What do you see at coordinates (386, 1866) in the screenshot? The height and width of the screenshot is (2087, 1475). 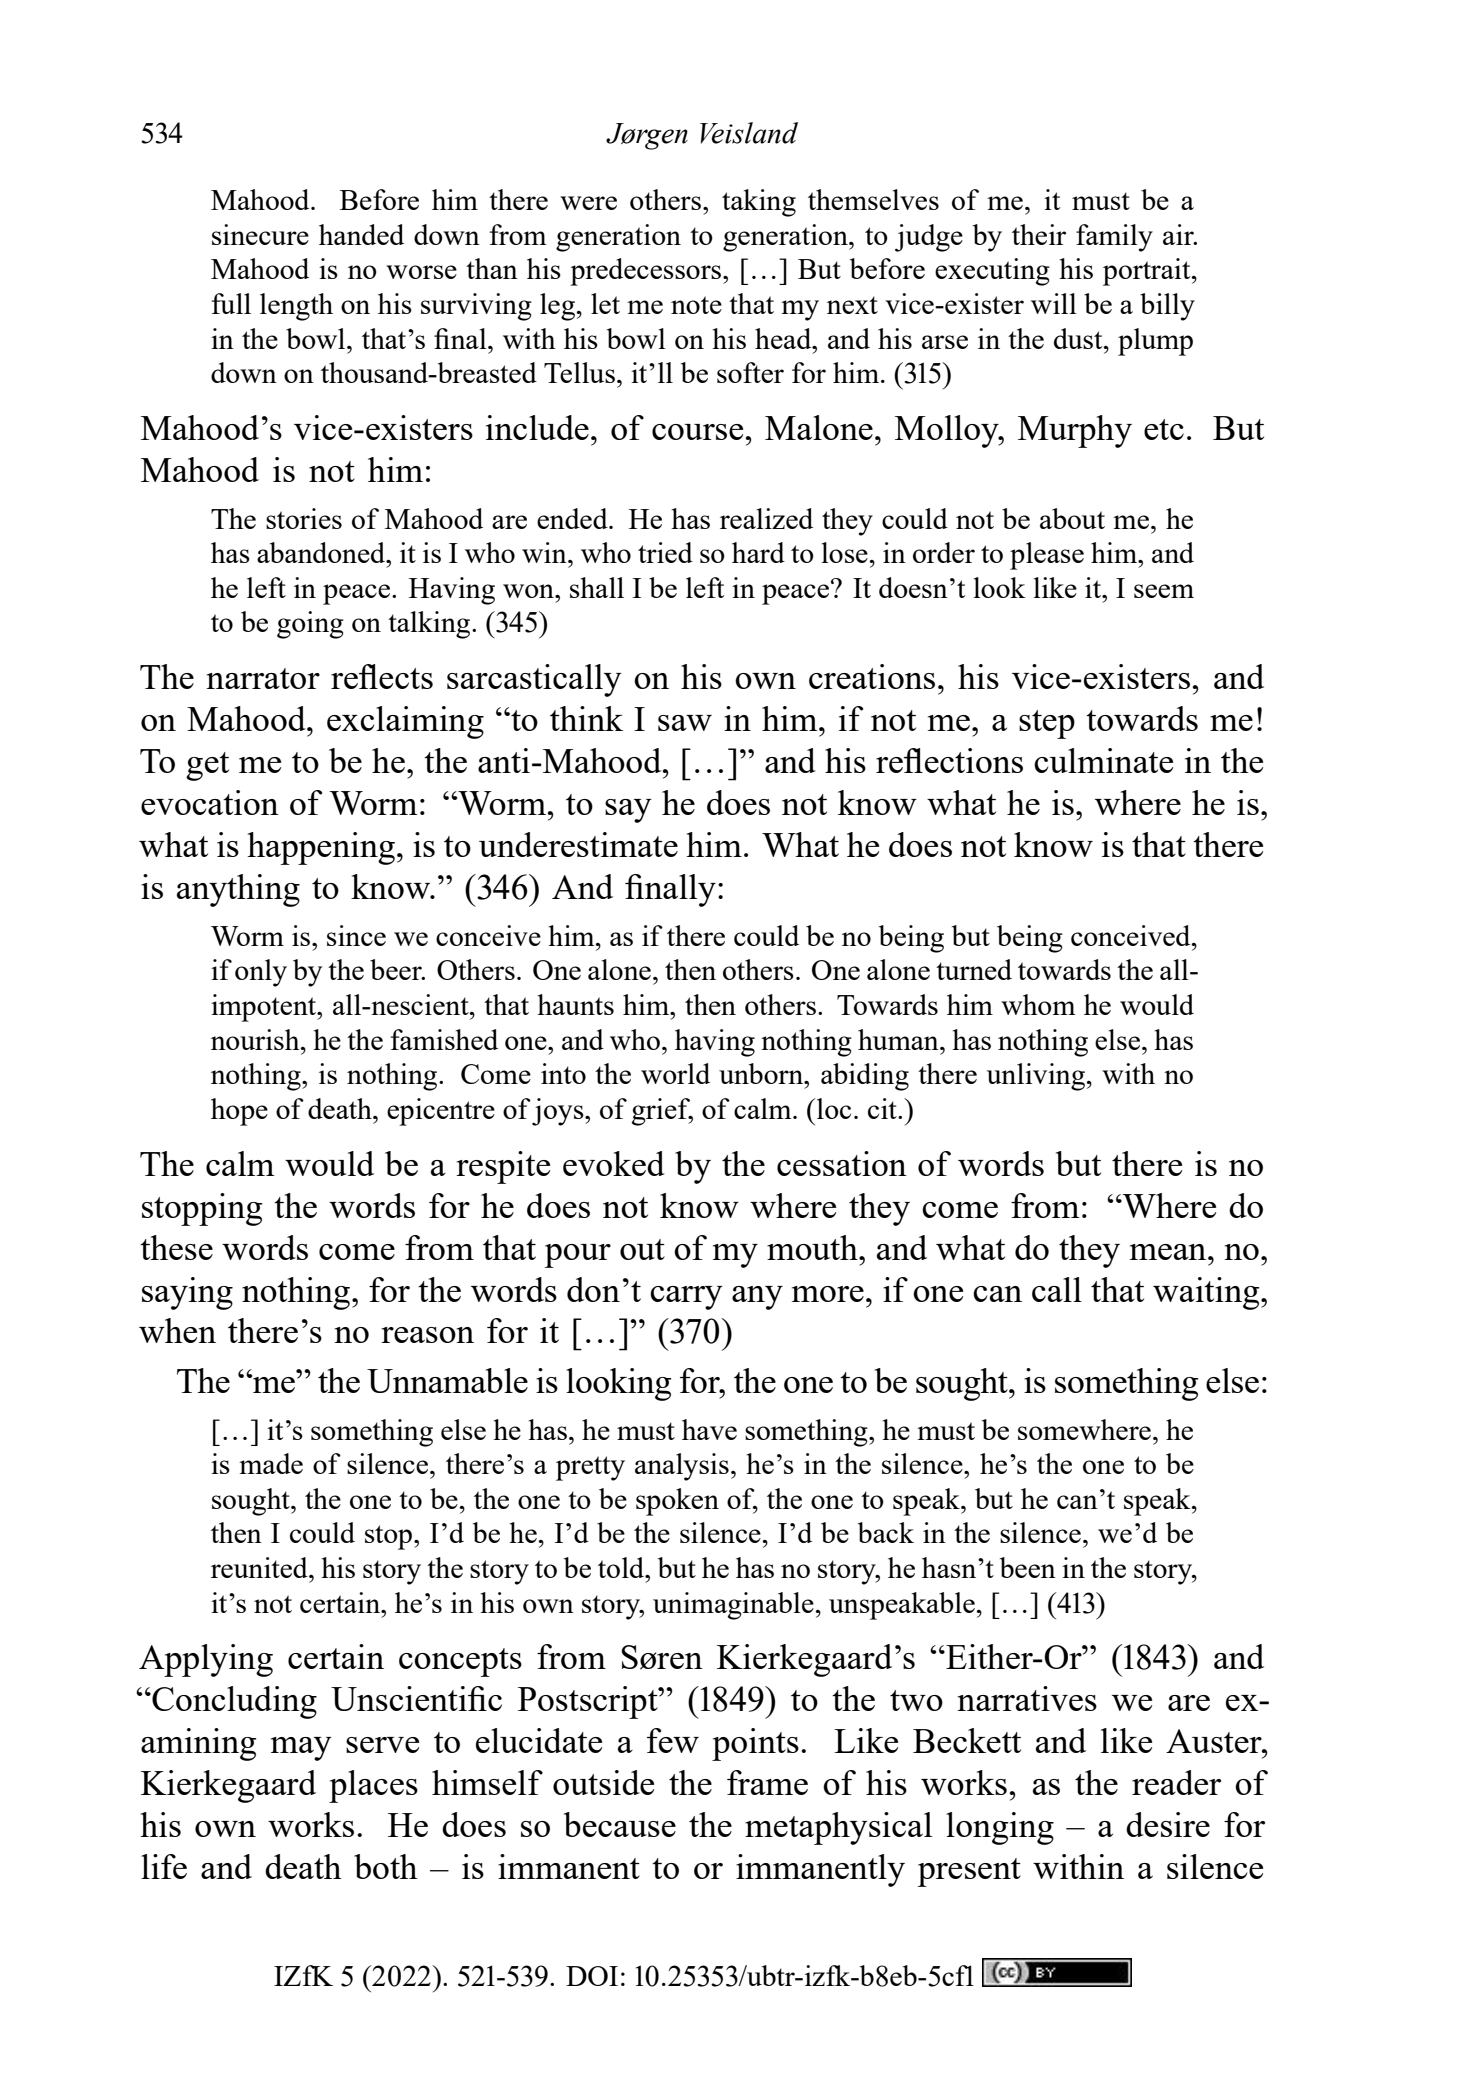 I see `both` at bounding box center [386, 1866].
